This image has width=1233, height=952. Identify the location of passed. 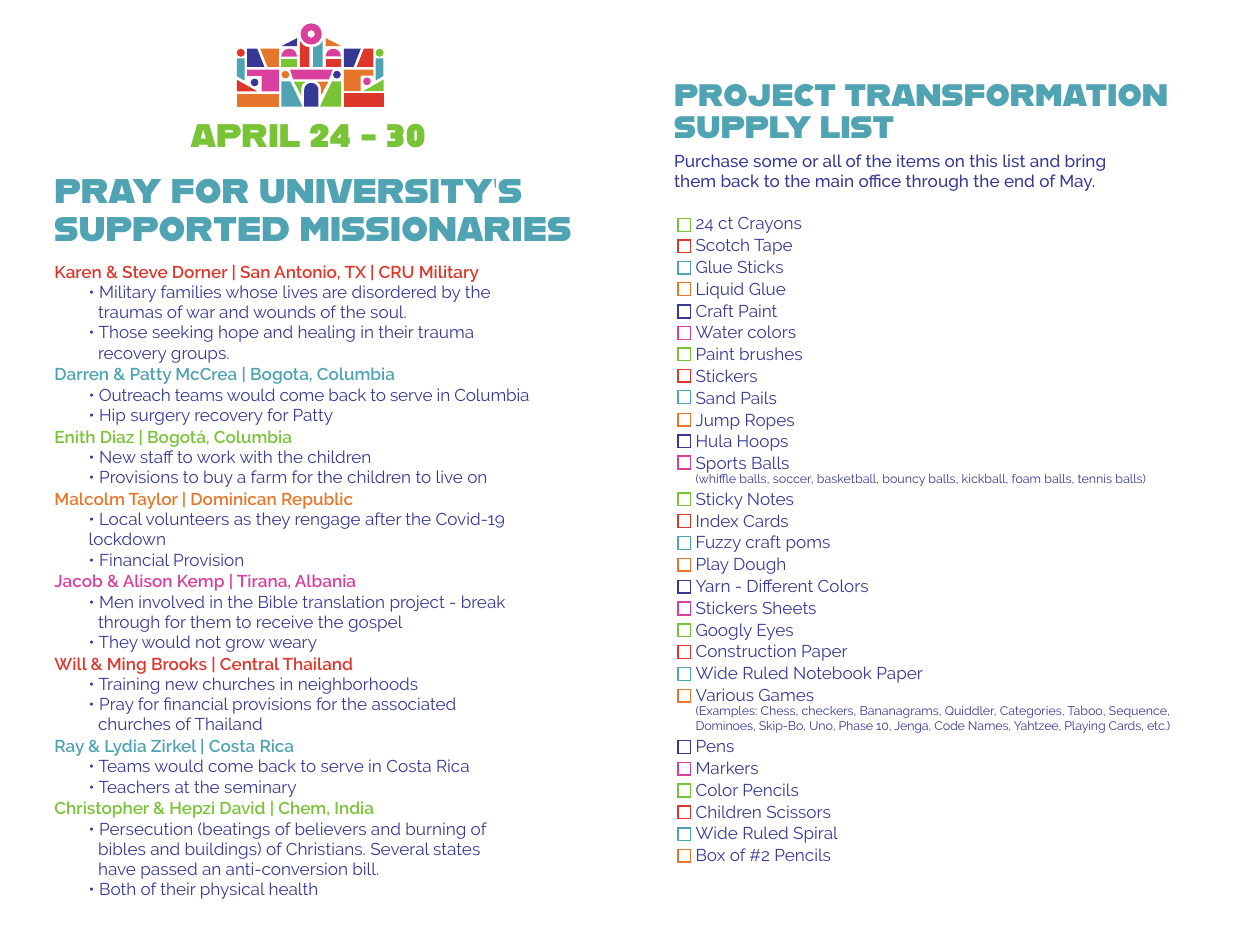
(169, 870).
